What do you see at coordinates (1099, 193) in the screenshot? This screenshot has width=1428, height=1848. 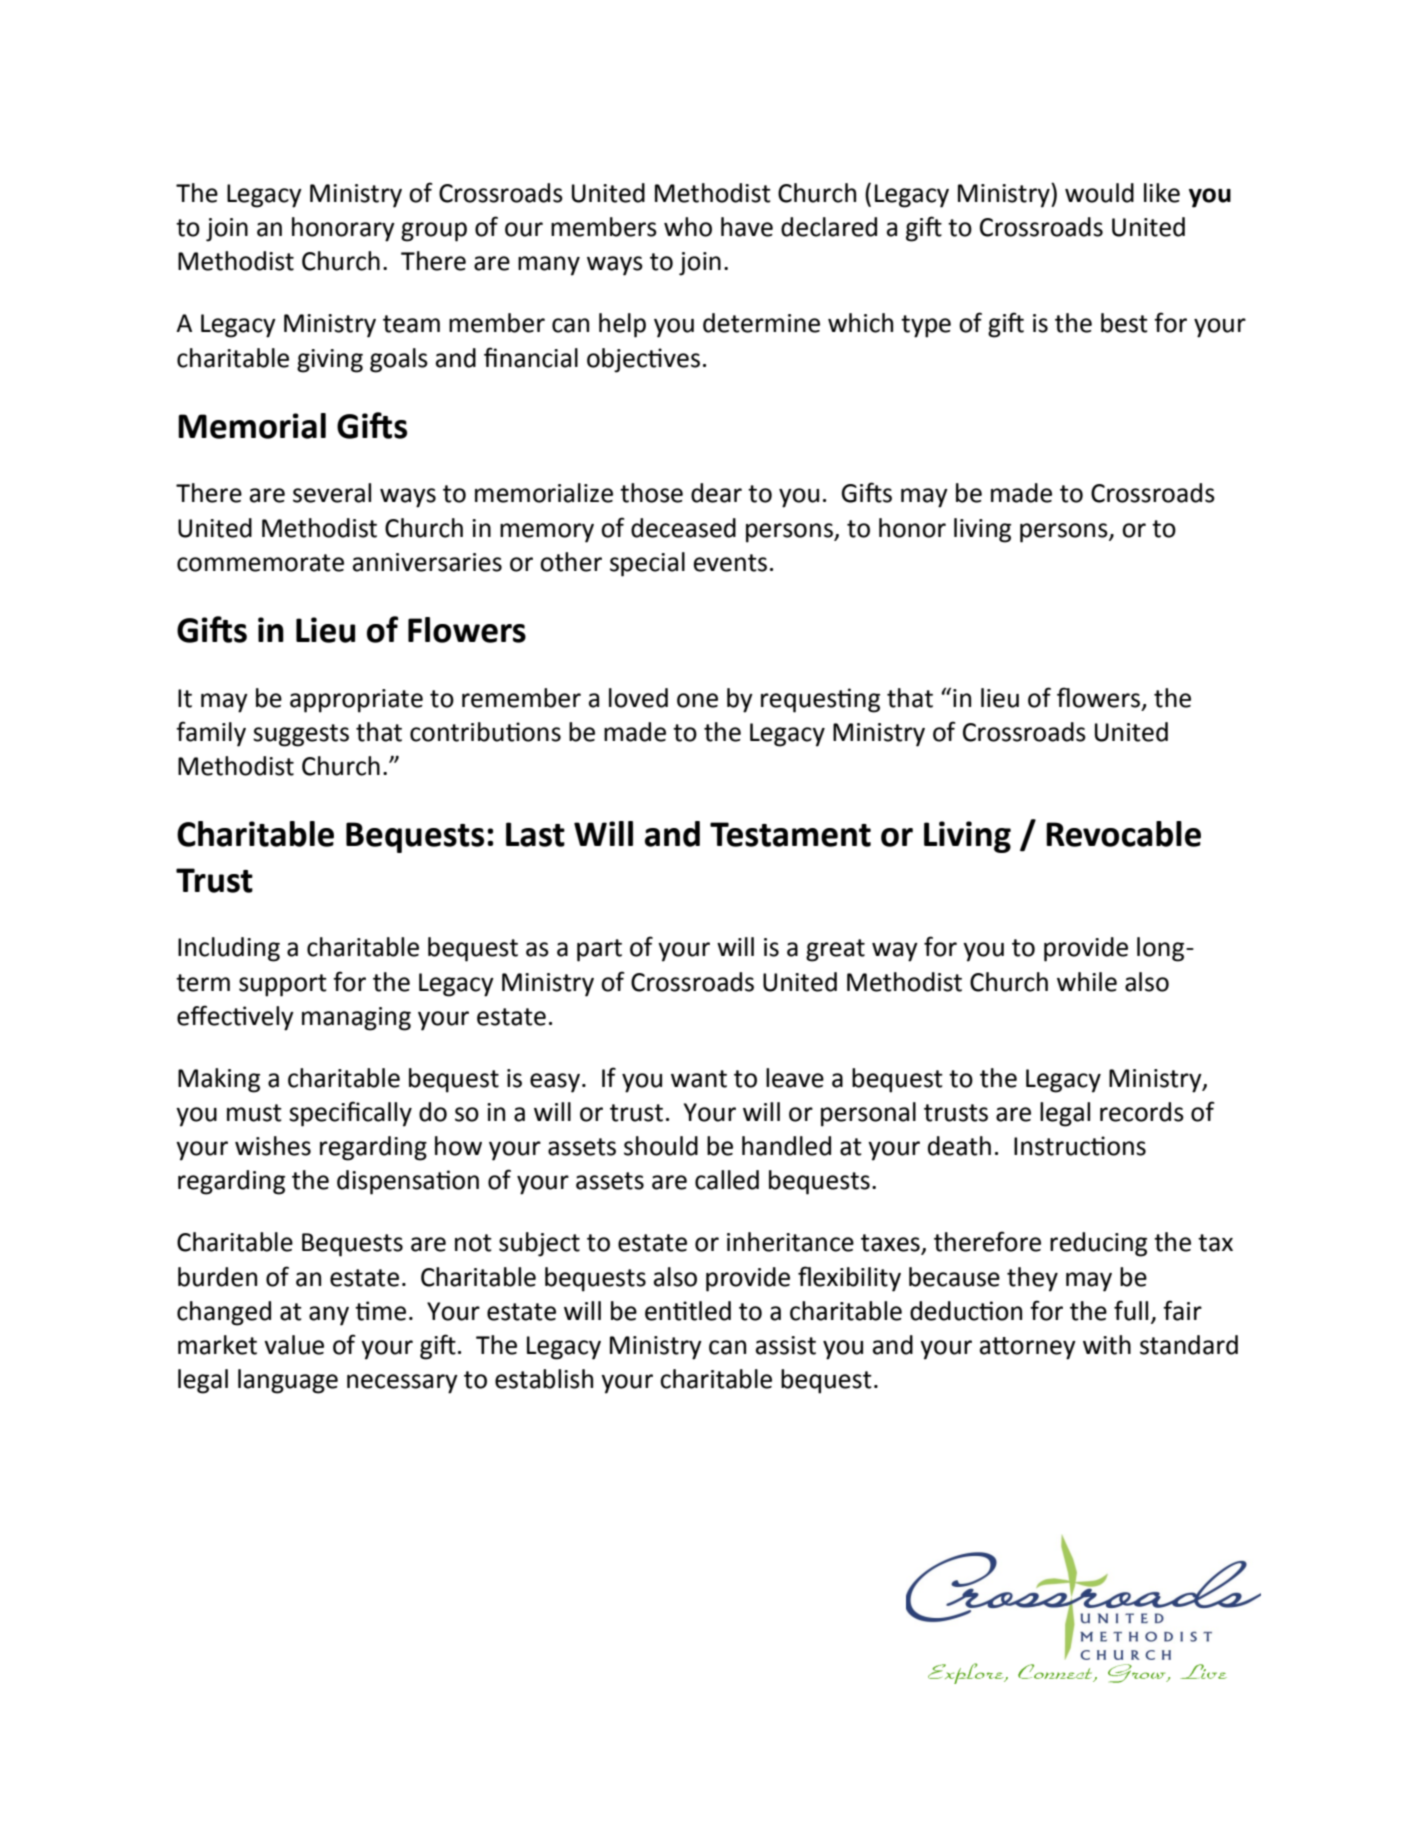 I see `would` at bounding box center [1099, 193].
